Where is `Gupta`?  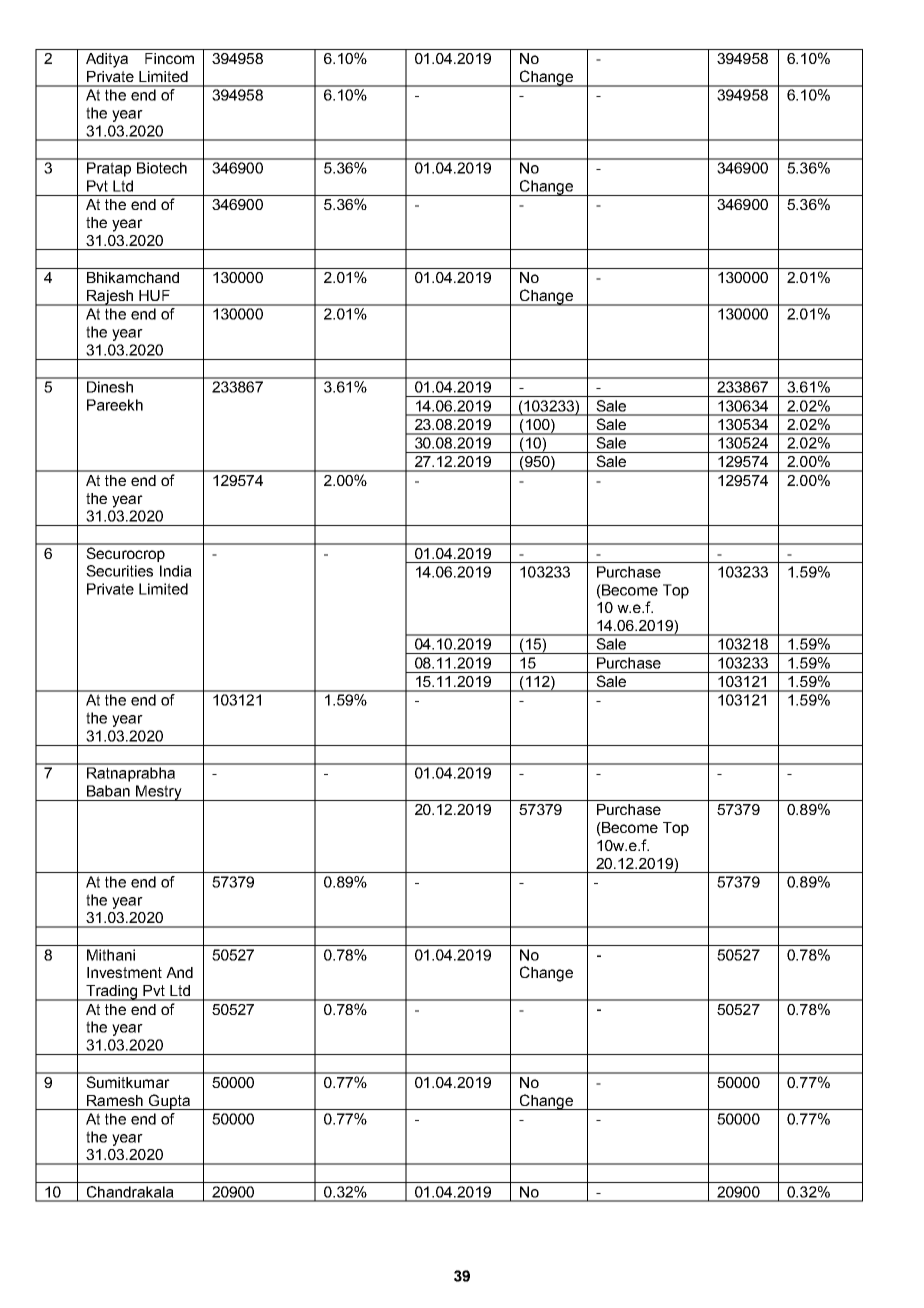
Gupta is located at coordinates (169, 1102).
